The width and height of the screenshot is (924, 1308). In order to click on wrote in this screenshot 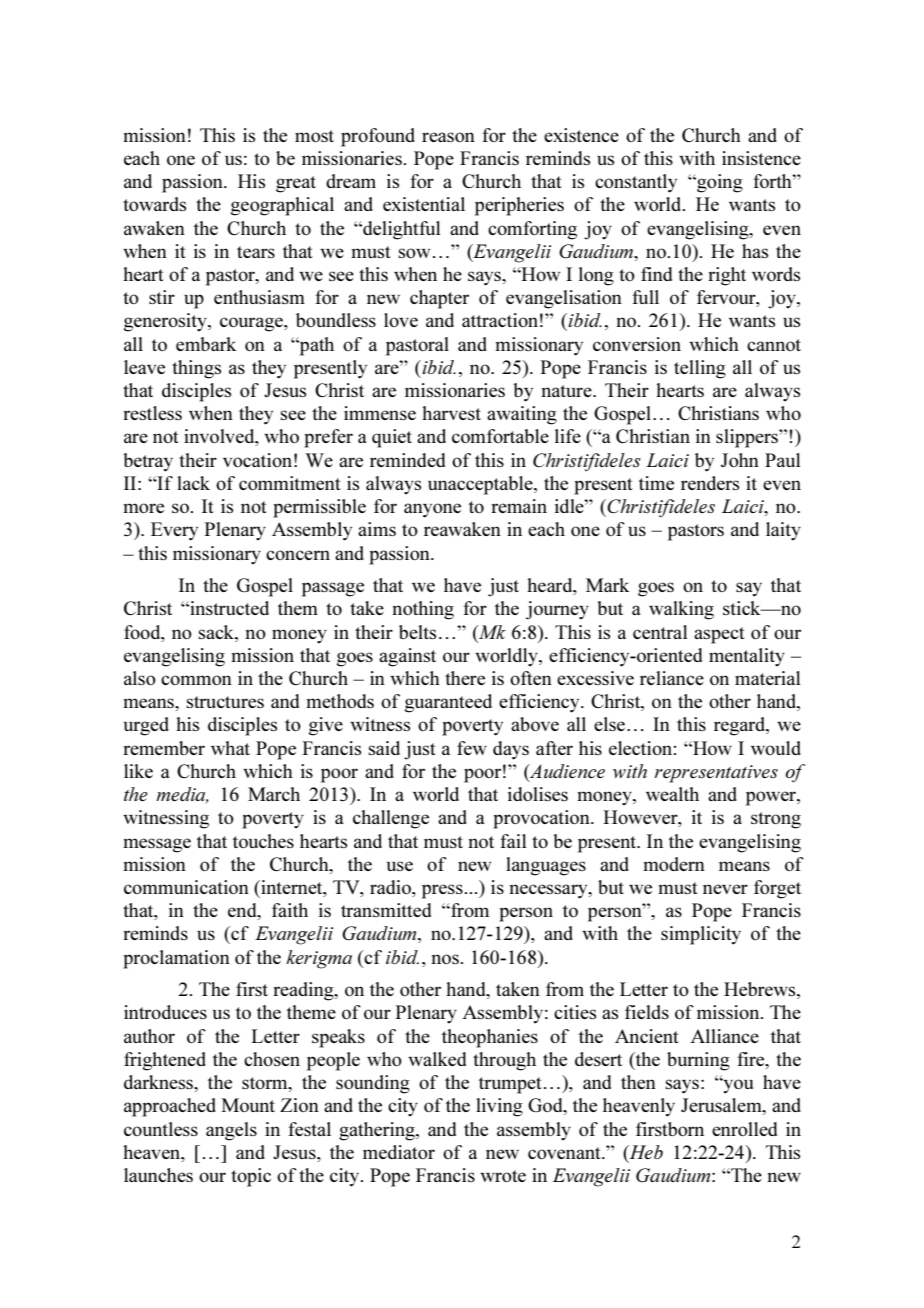, I will do `click(503, 1176)`.
